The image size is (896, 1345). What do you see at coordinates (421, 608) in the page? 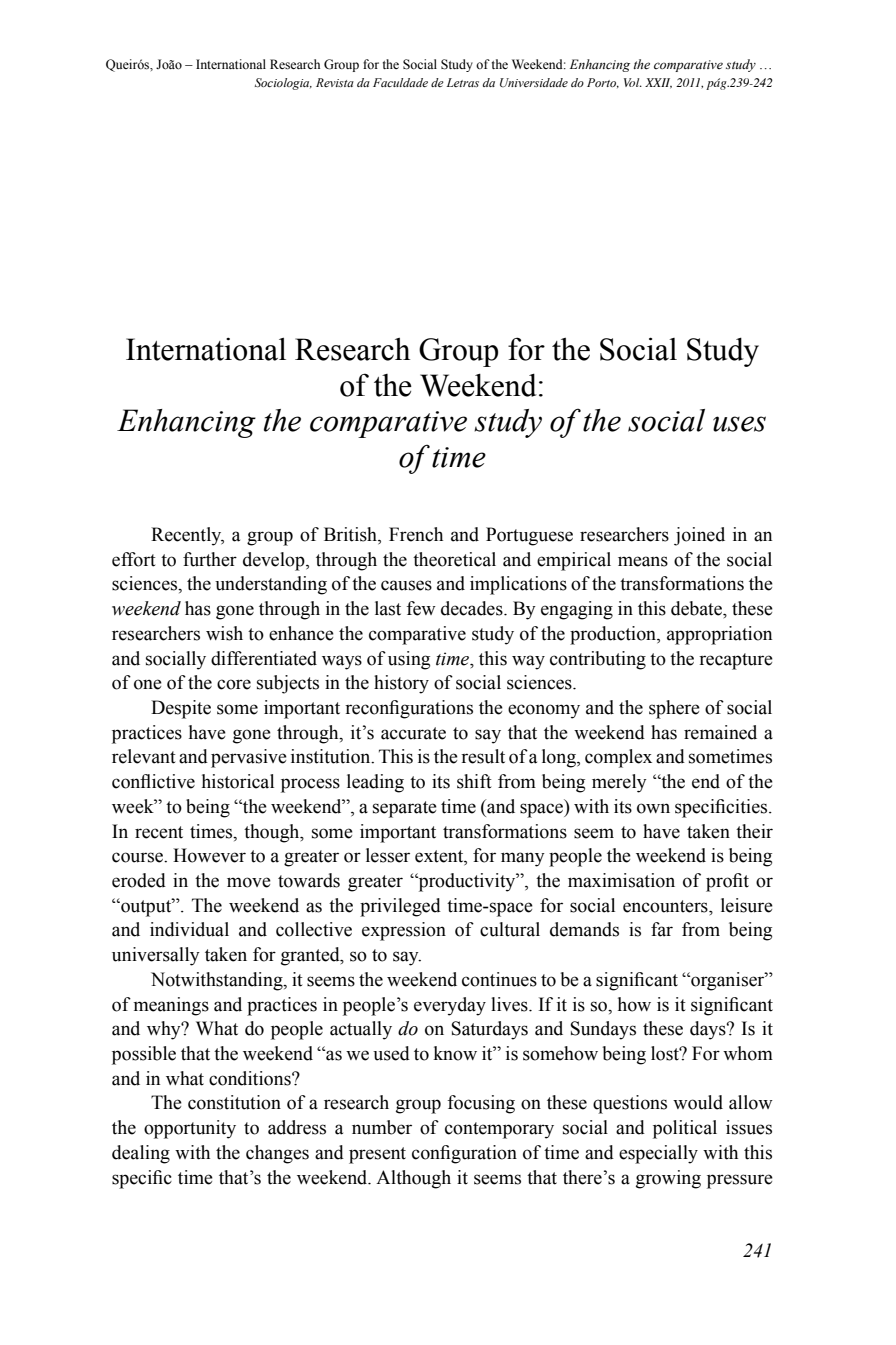
I see `few` at bounding box center [421, 608].
